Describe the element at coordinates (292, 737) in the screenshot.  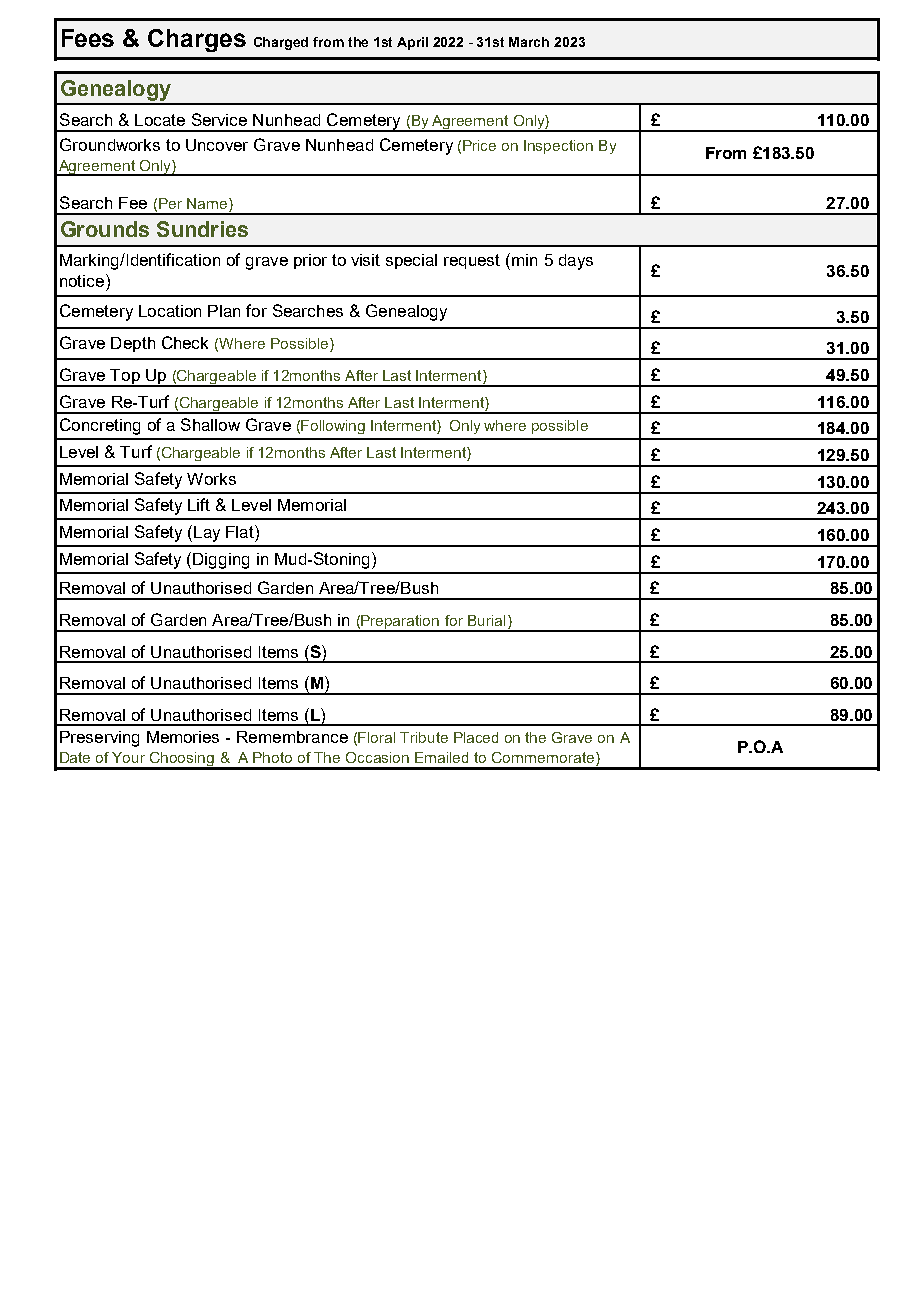
I see `Remembrance` at that location.
